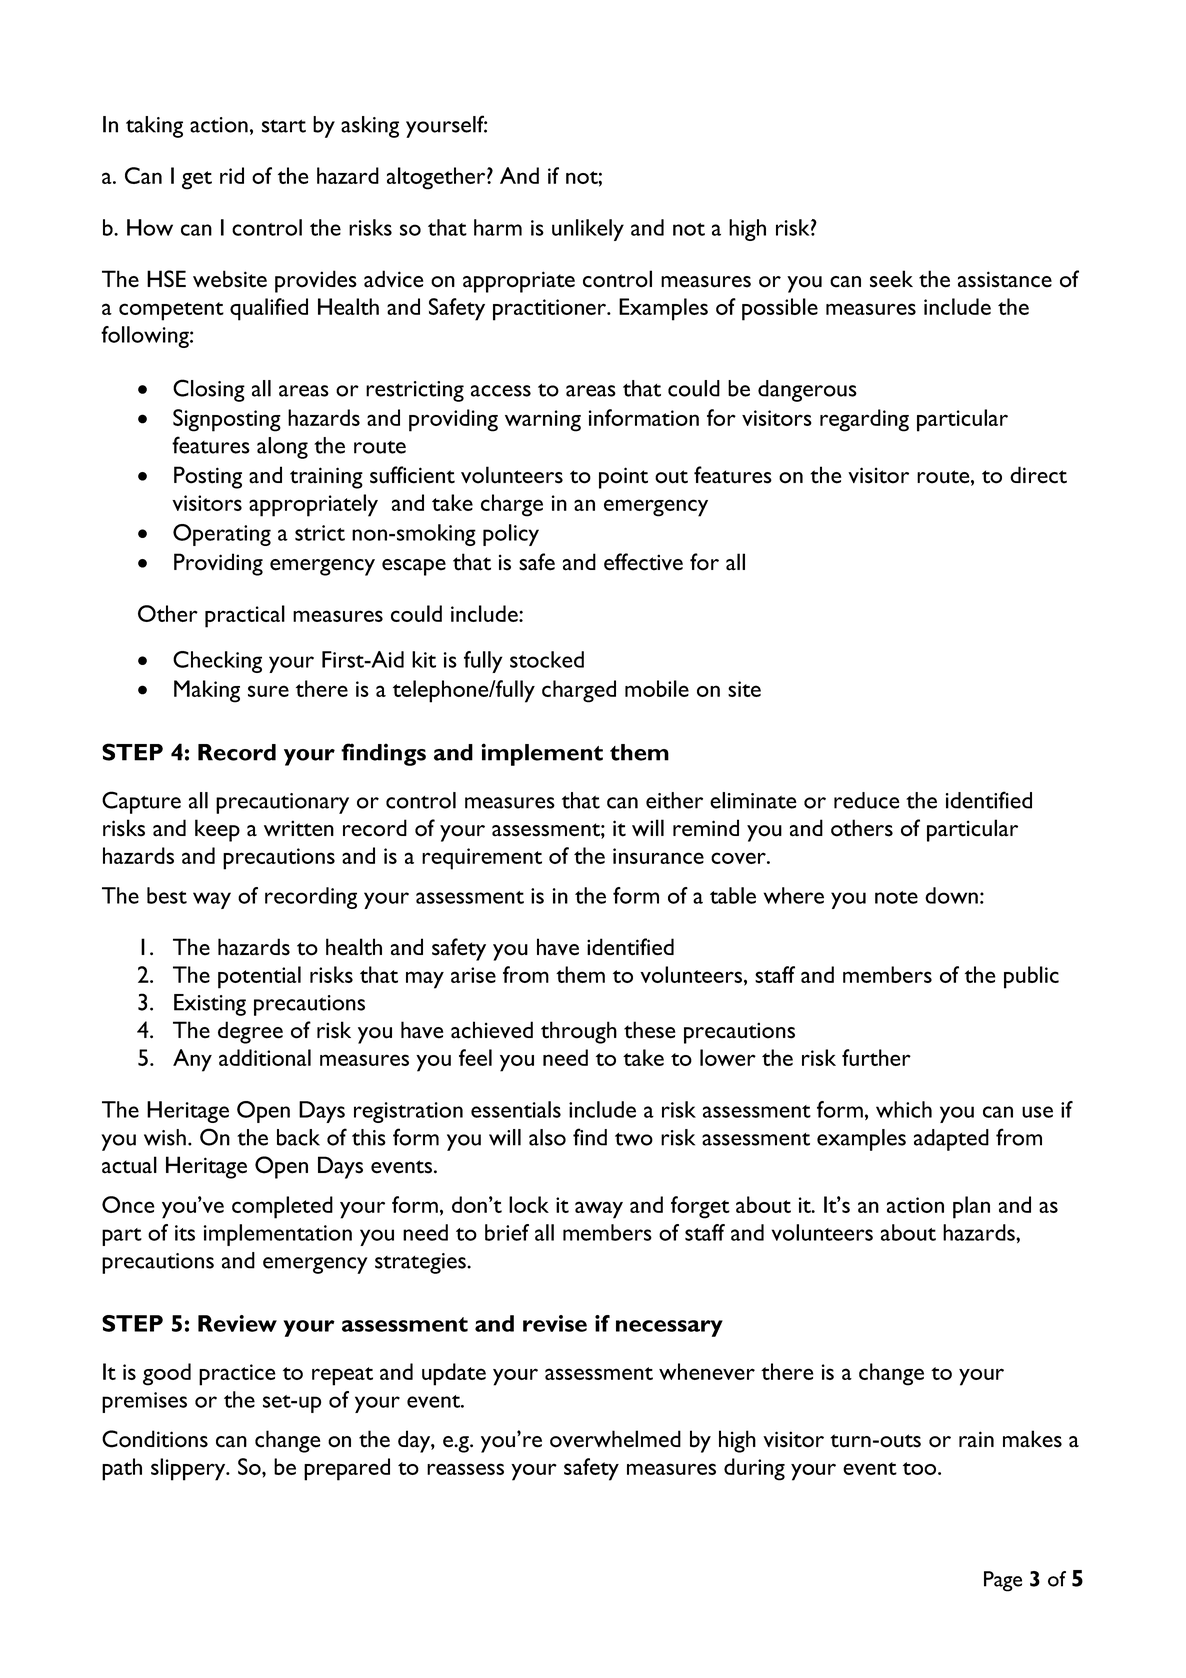 The height and width of the page is (1678, 1186). What do you see at coordinates (615, 1439) in the page?
I see `overwhelmed` at bounding box center [615, 1439].
